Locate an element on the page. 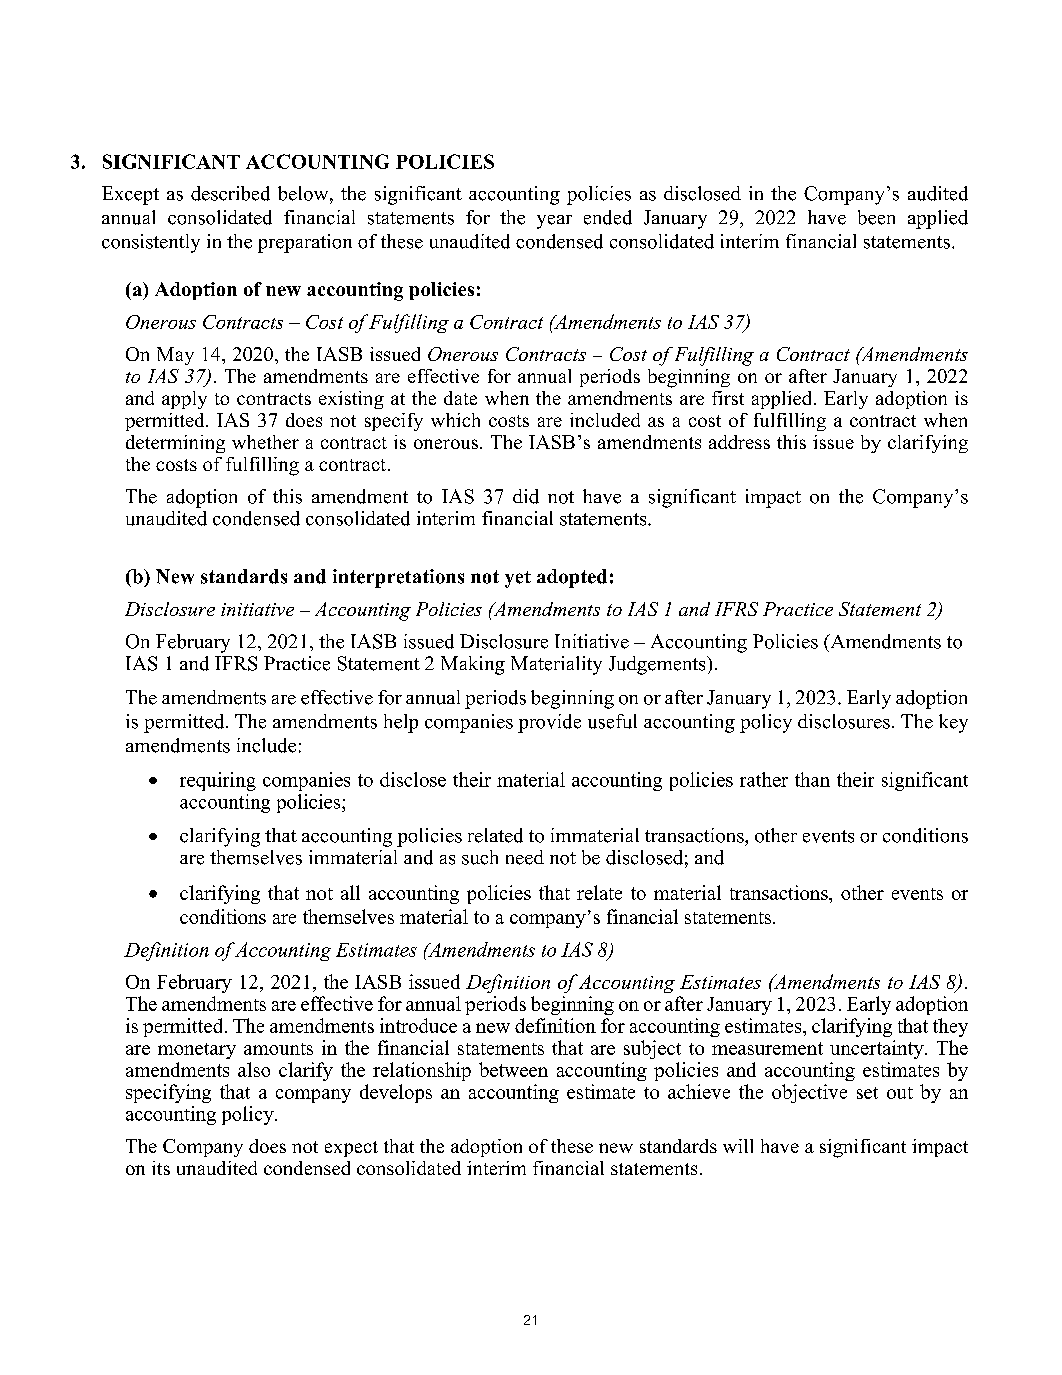  key is located at coordinates (953, 723).
